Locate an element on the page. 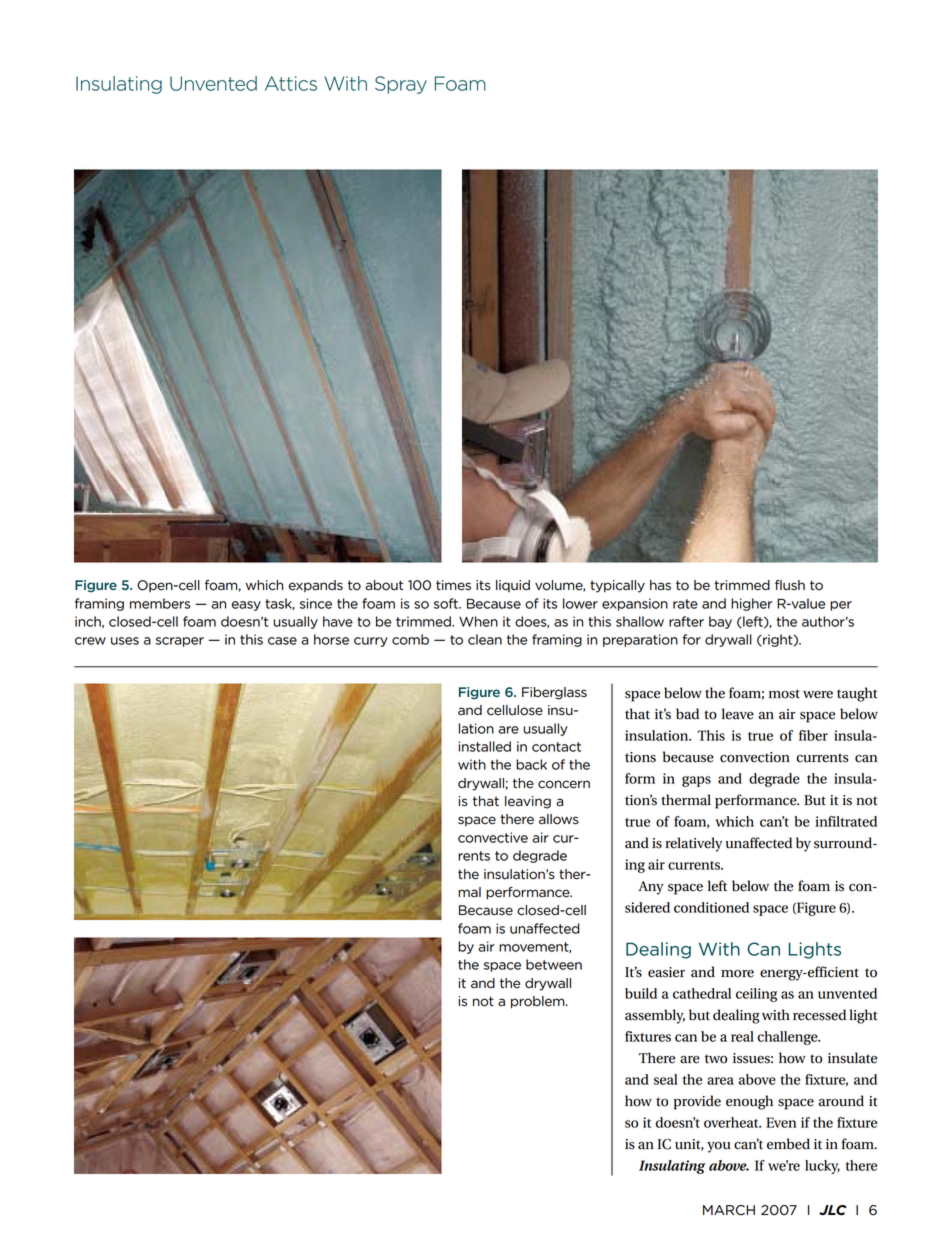 The width and height of the image is (952, 1250). problem is located at coordinates (539, 1002).
